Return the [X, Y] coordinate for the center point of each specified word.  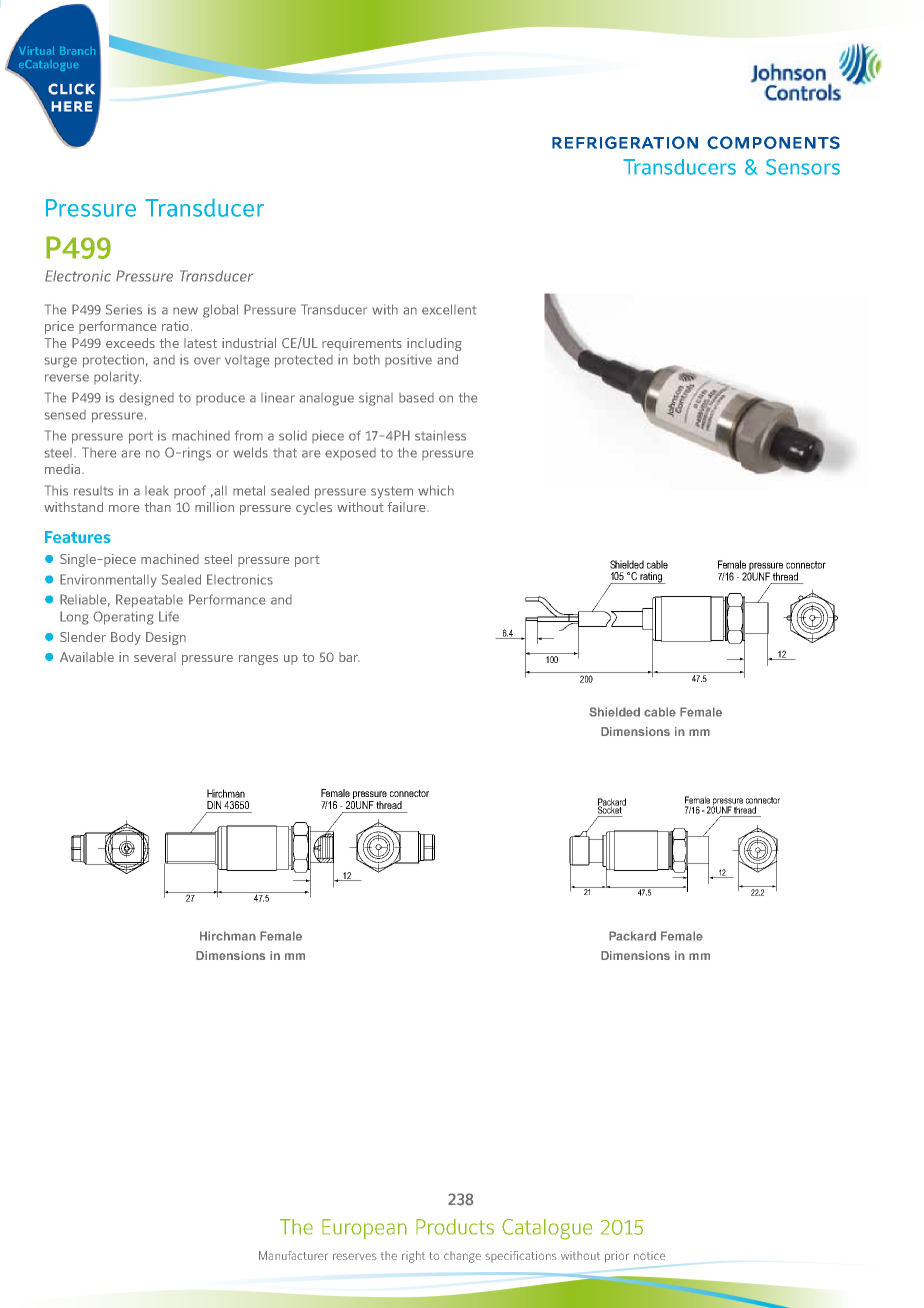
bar [349, 657]
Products [455, 1227]
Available [87, 657]
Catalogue [547, 1229]
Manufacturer [293, 1255]
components [773, 142]
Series [124, 309]
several [155, 657]
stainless [440, 435]
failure [407, 507]
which [436, 490]
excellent [449, 309]
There [99, 452]
